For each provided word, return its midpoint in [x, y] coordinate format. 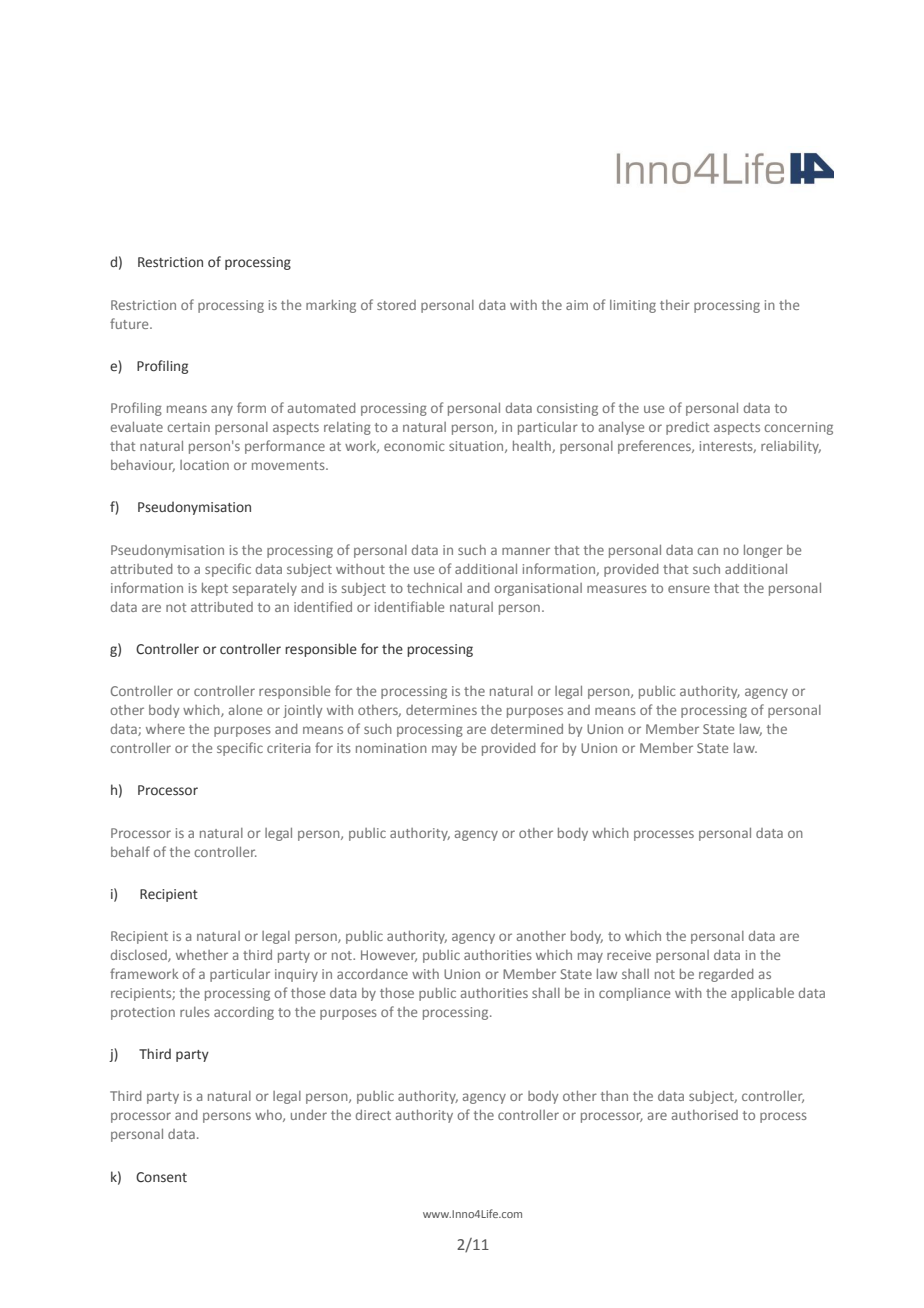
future [130, 323]
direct [373, 1115]
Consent [161, 1177]
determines [441, 710]
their [675, 305]
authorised [705, 1115]
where [165, 729]
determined [527, 729]
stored [396, 305]
